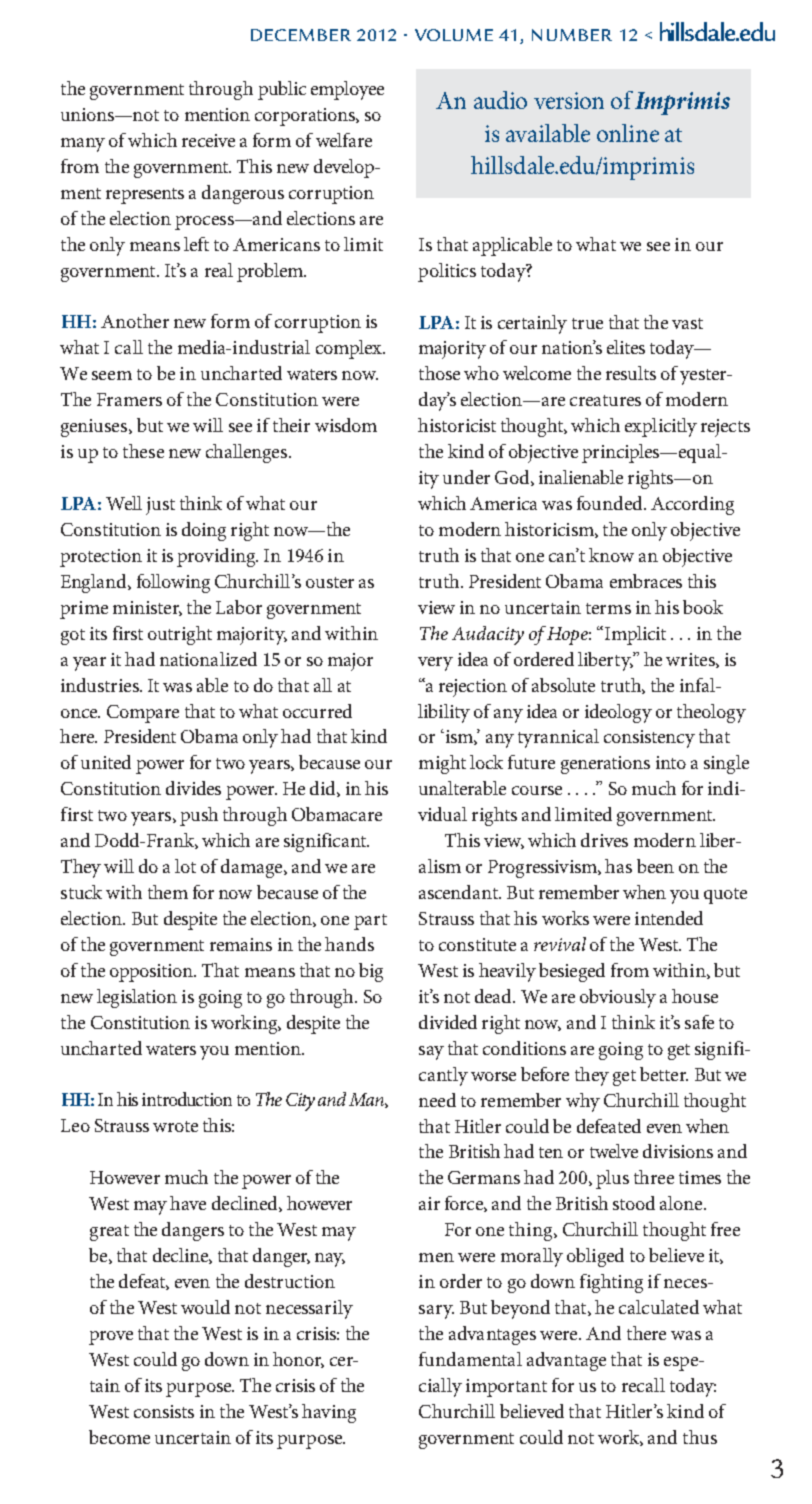 The image size is (812, 1504). Describe the element at coordinates (153, 973) in the screenshot. I see `opposition` at that location.
